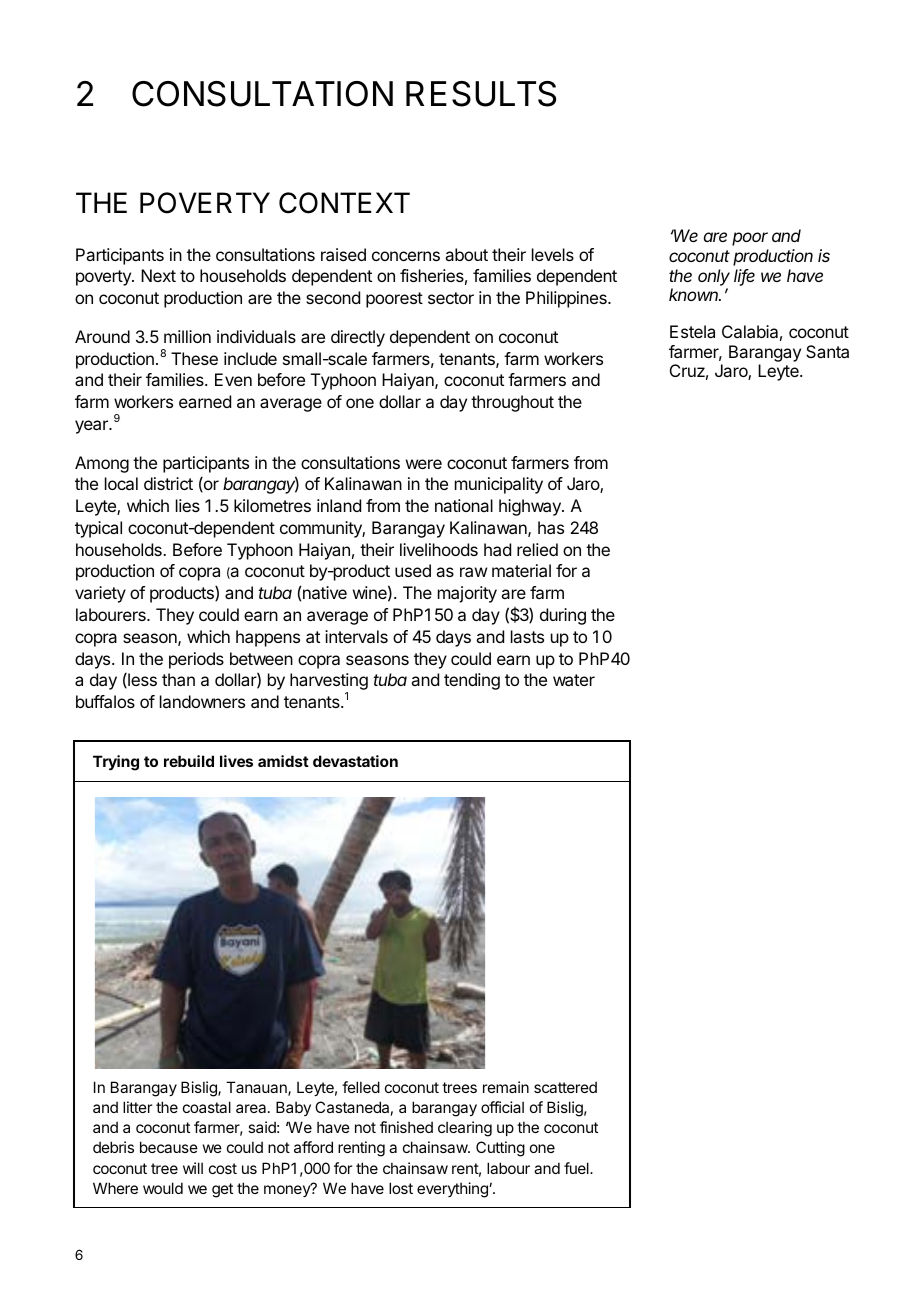 This screenshot has width=924, height=1308. I want to click on scattered, so click(565, 1087).
